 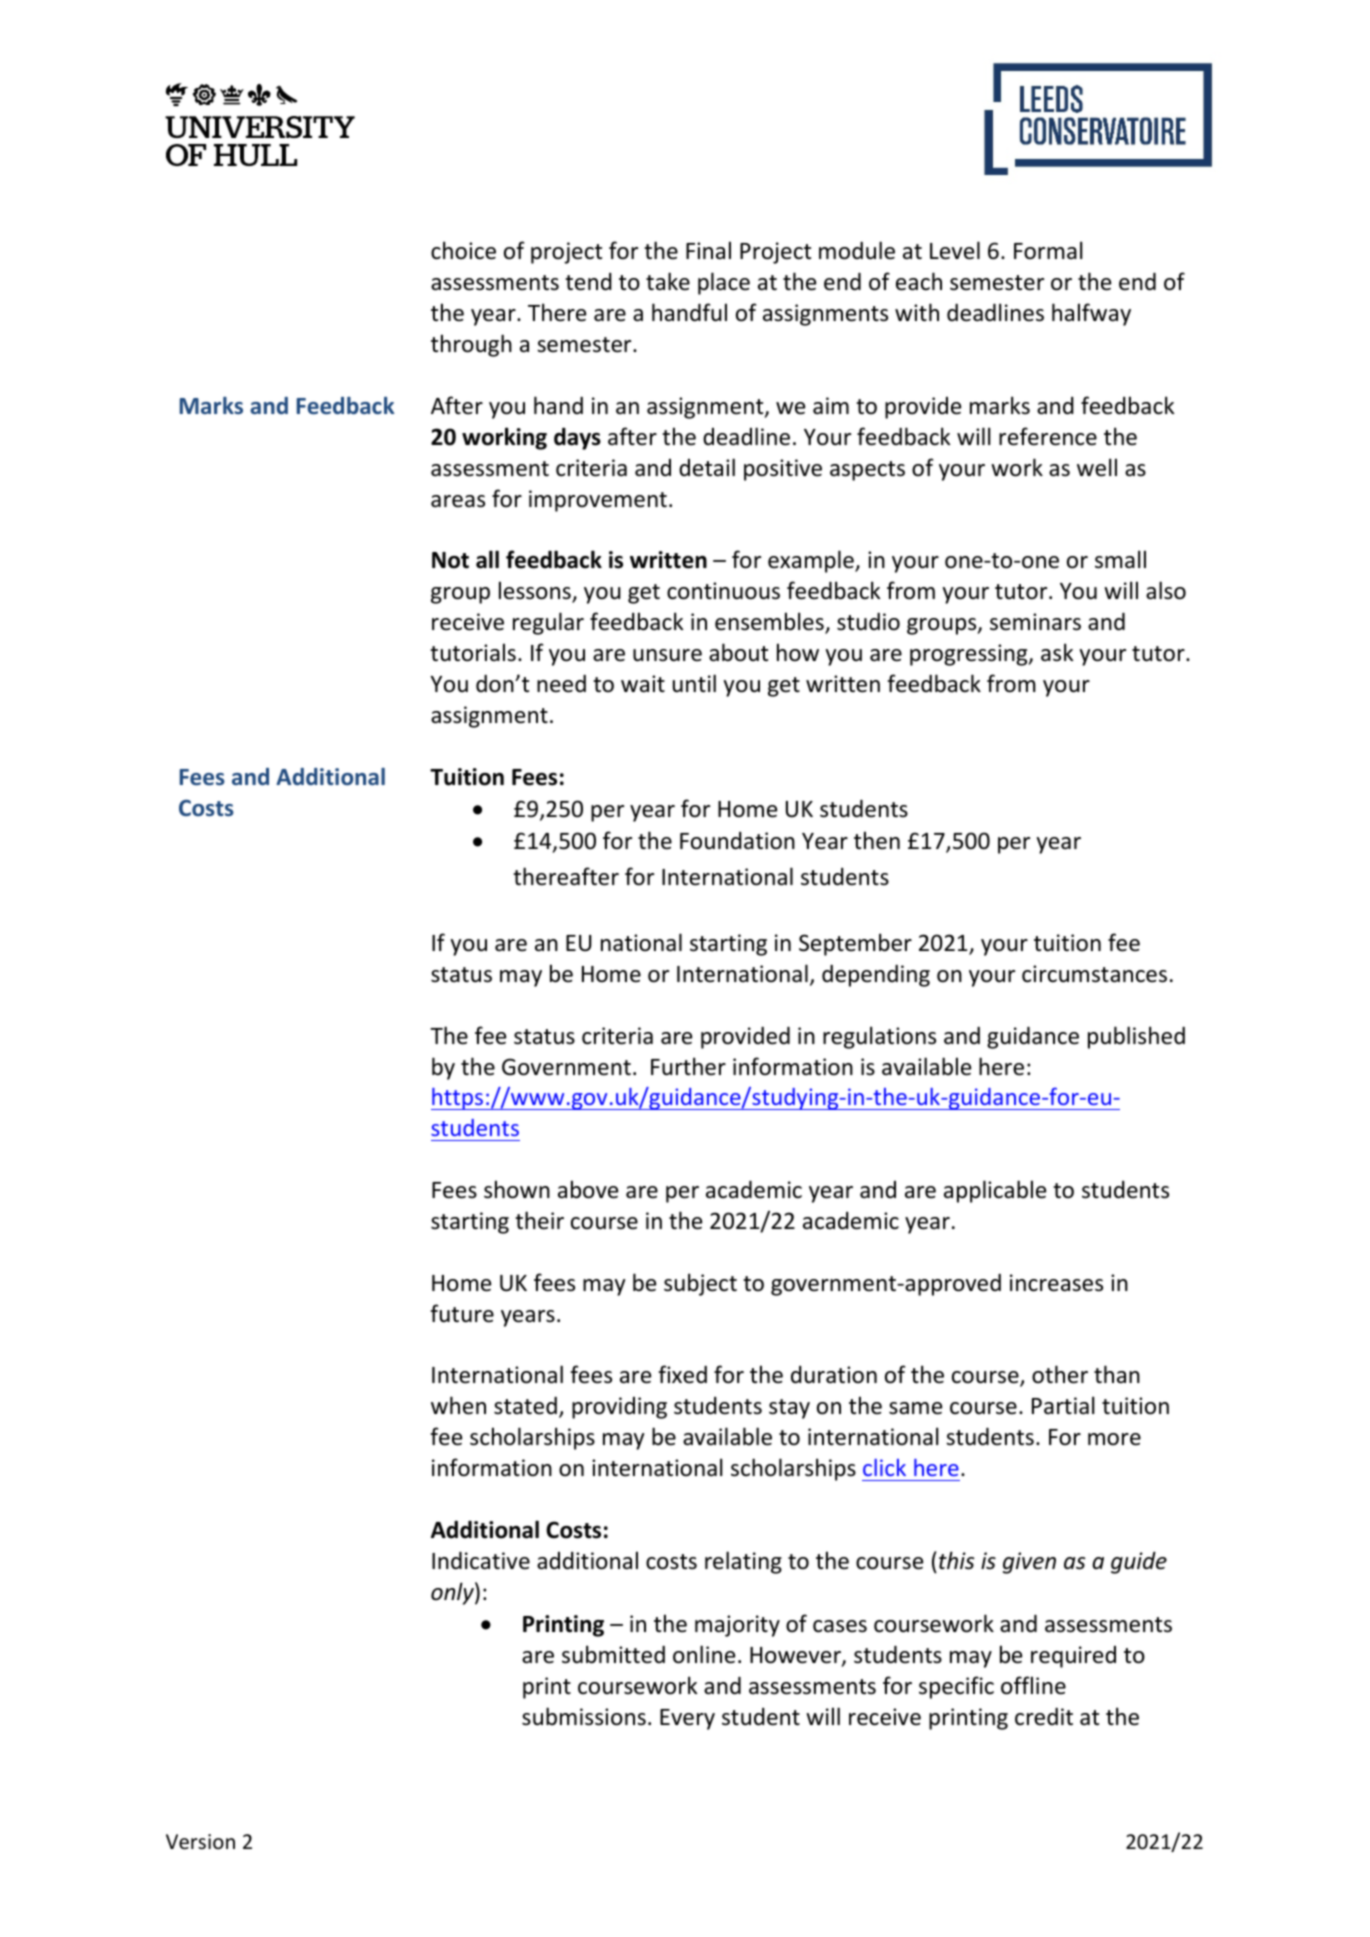 What do you see at coordinates (1057, 652) in the screenshot?
I see `ask` at bounding box center [1057, 652].
